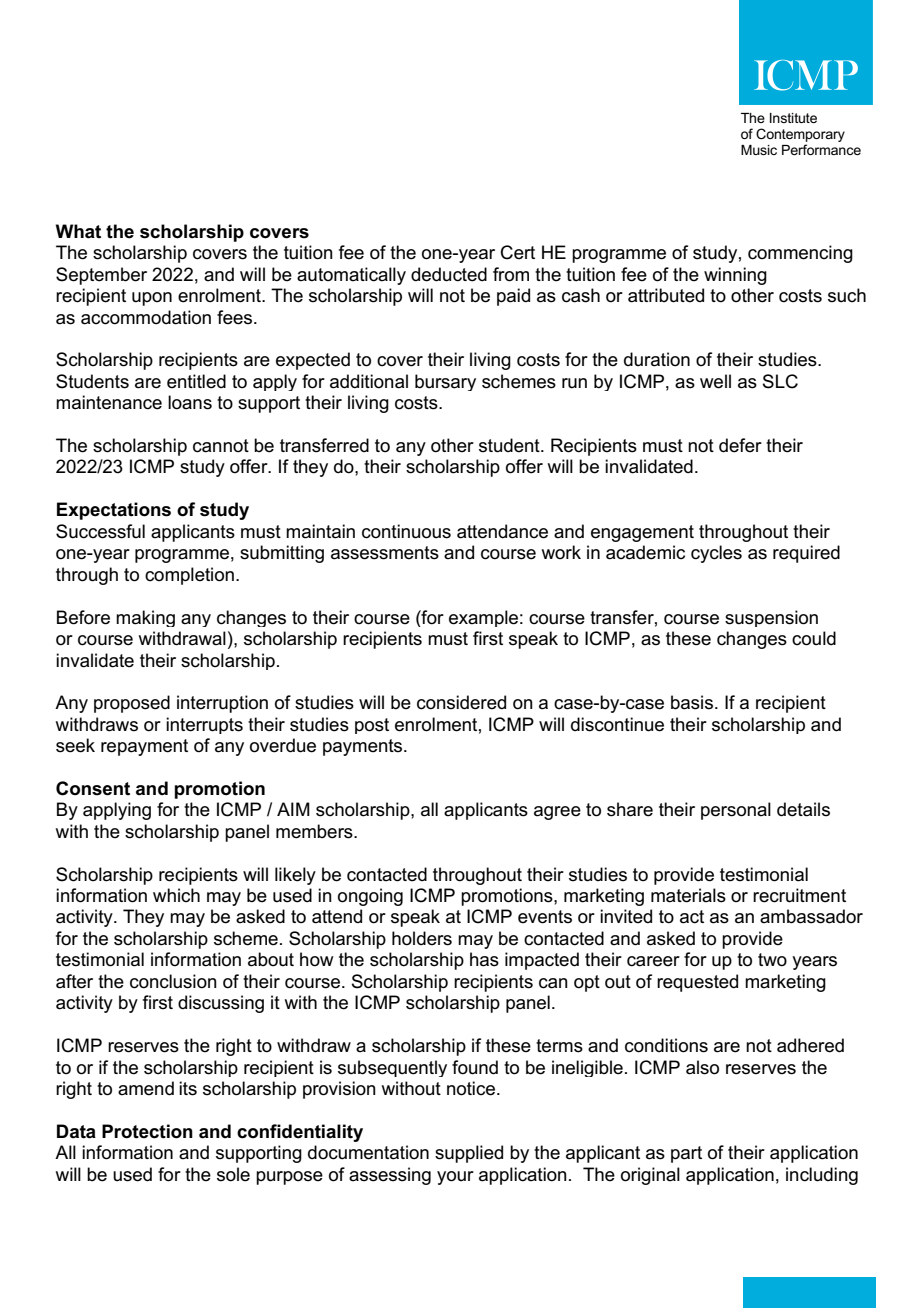  I want to click on which, so click(176, 895).
